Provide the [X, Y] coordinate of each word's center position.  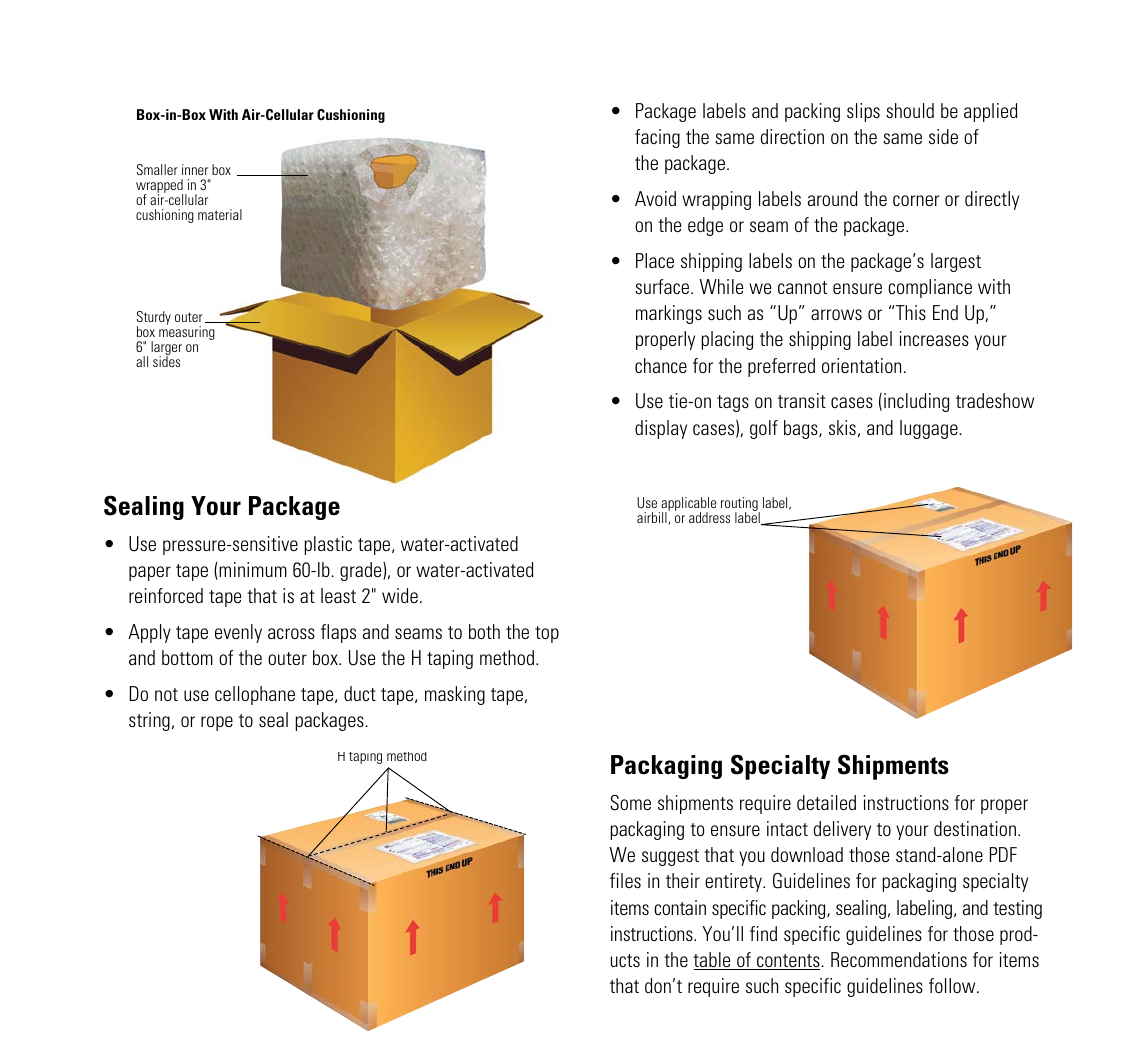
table [713, 961]
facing [657, 138]
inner [195, 169]
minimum [253, 569]
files [625, 880]
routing [740, 505]
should [910, 110]
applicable [687, 505]
